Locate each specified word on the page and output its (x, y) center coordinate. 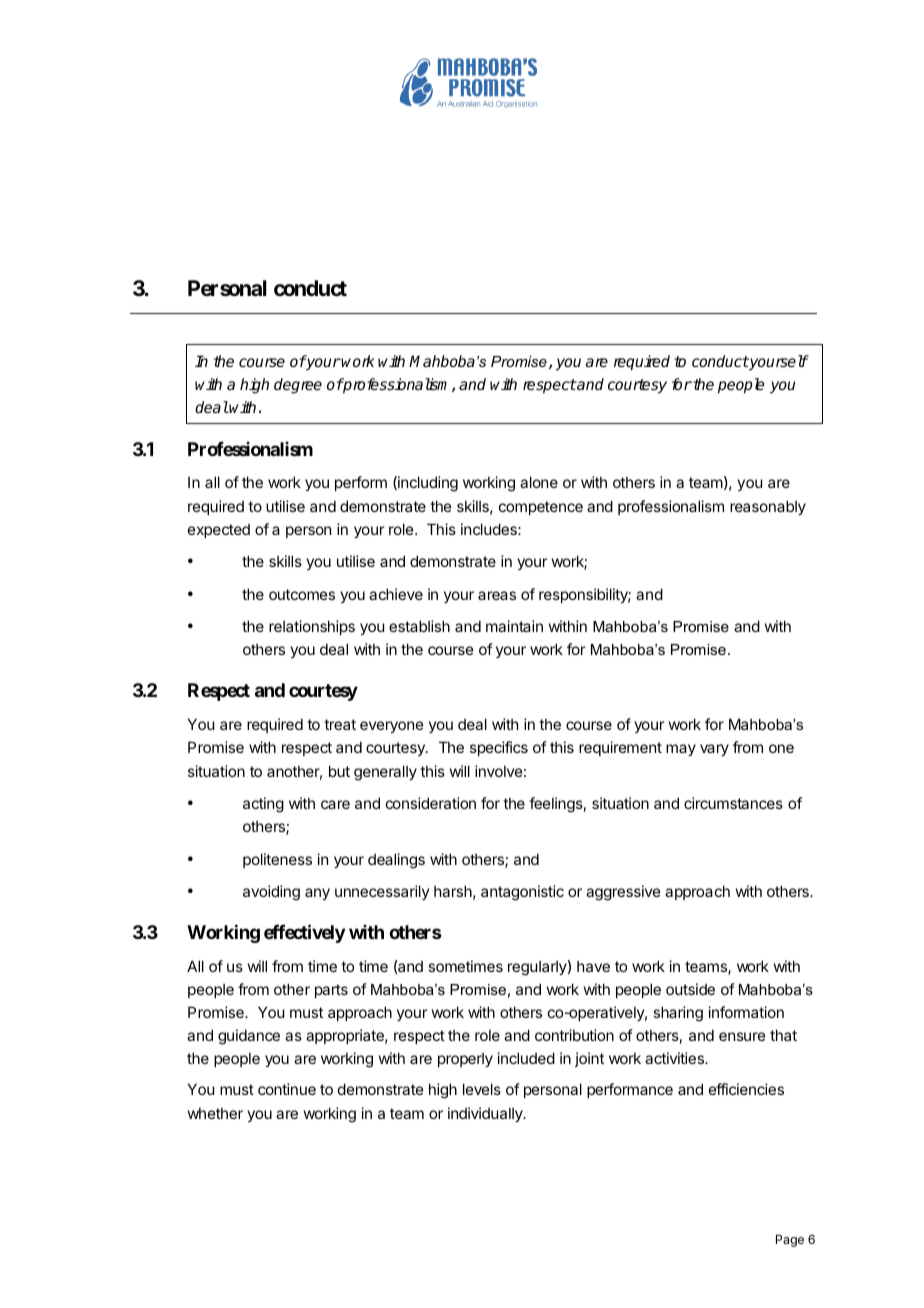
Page (790, 1240)
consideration (431, 803)
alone (539, 482)
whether (215, 1113)
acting (263, 805)
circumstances (733, 803)
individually (486, 1114)
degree (298, 386)
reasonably (768, 507)
